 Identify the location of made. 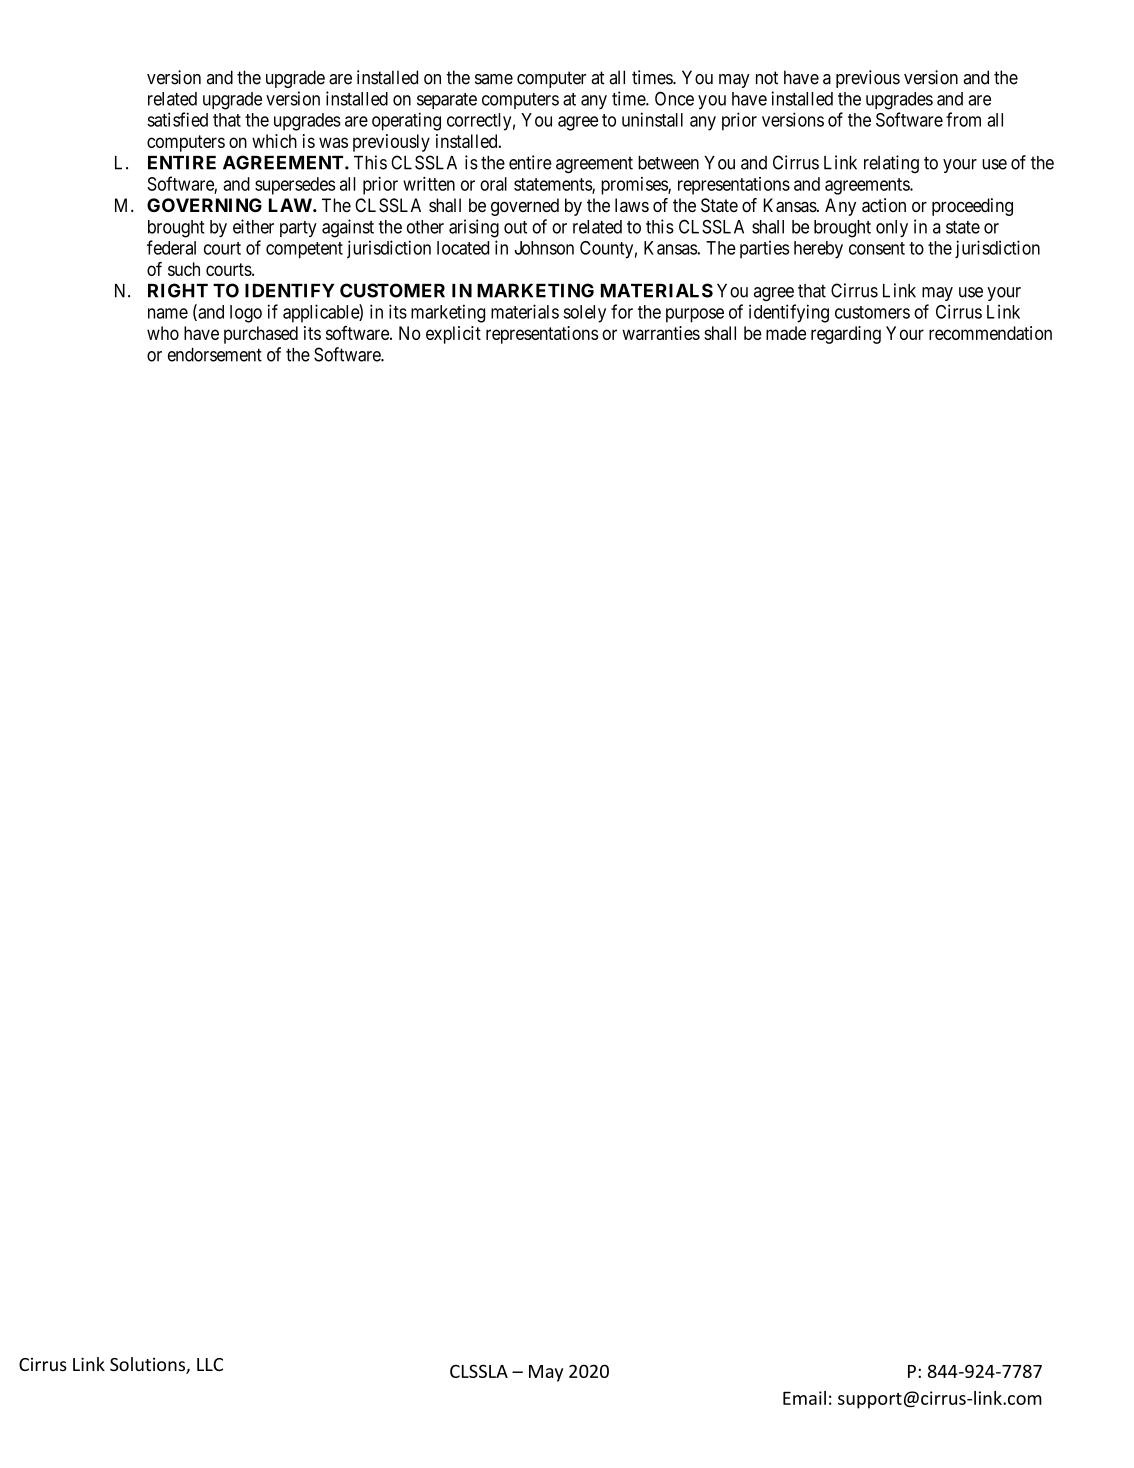
(786, 333).
